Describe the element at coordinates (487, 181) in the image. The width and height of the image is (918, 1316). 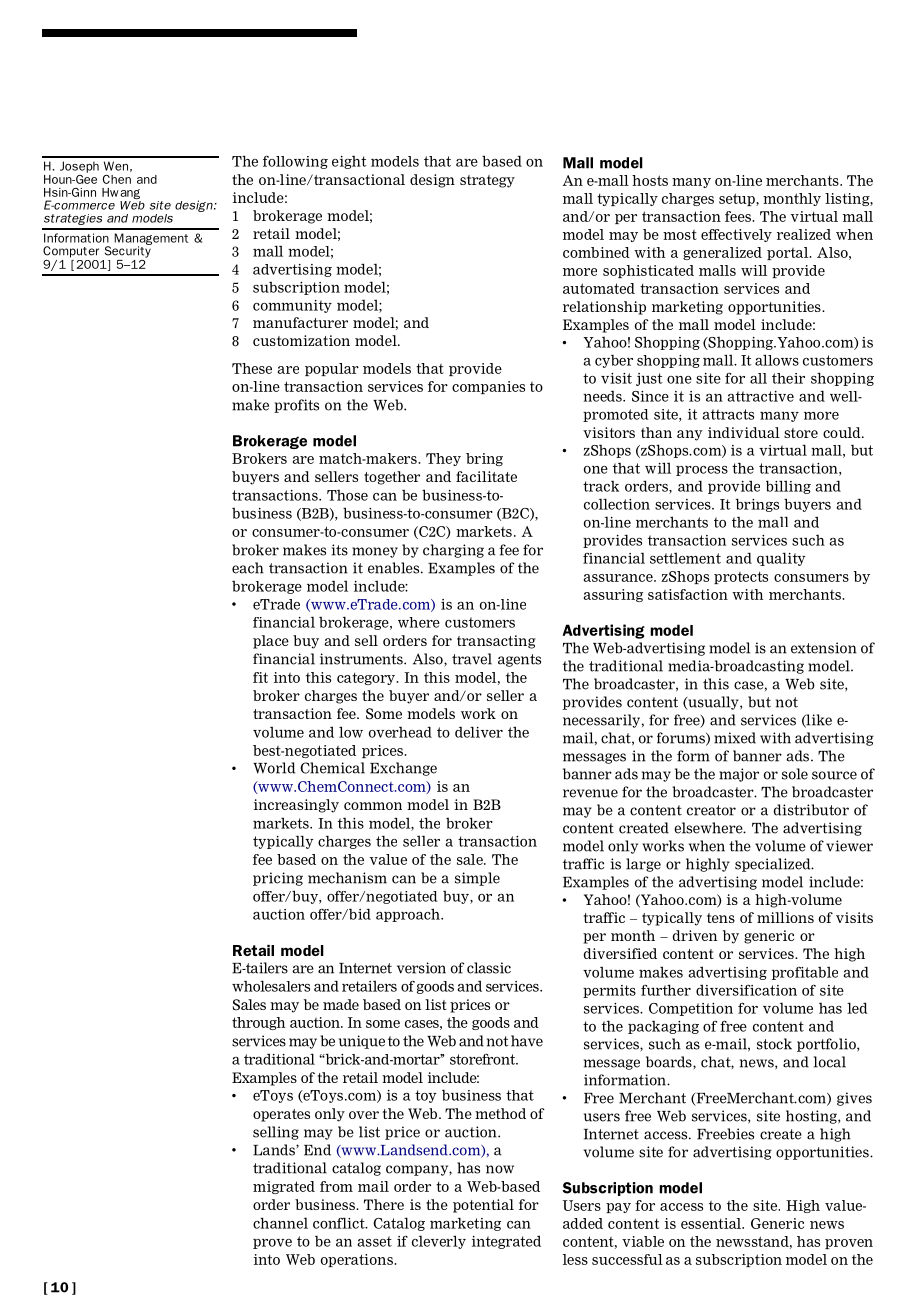
I see `strategy` at that location.
